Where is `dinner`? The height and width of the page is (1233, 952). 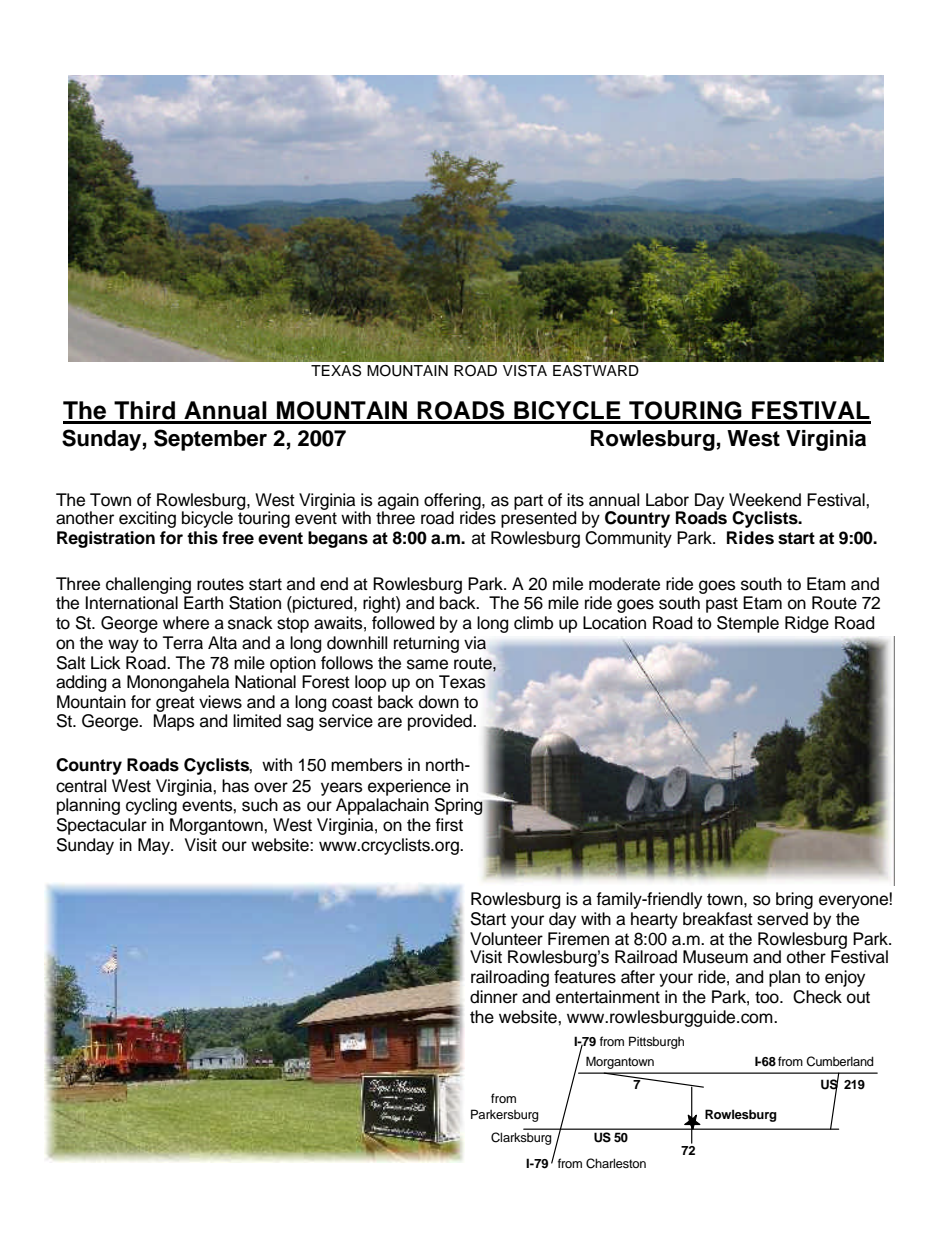 dinner is located at coordinates (494, 997).
